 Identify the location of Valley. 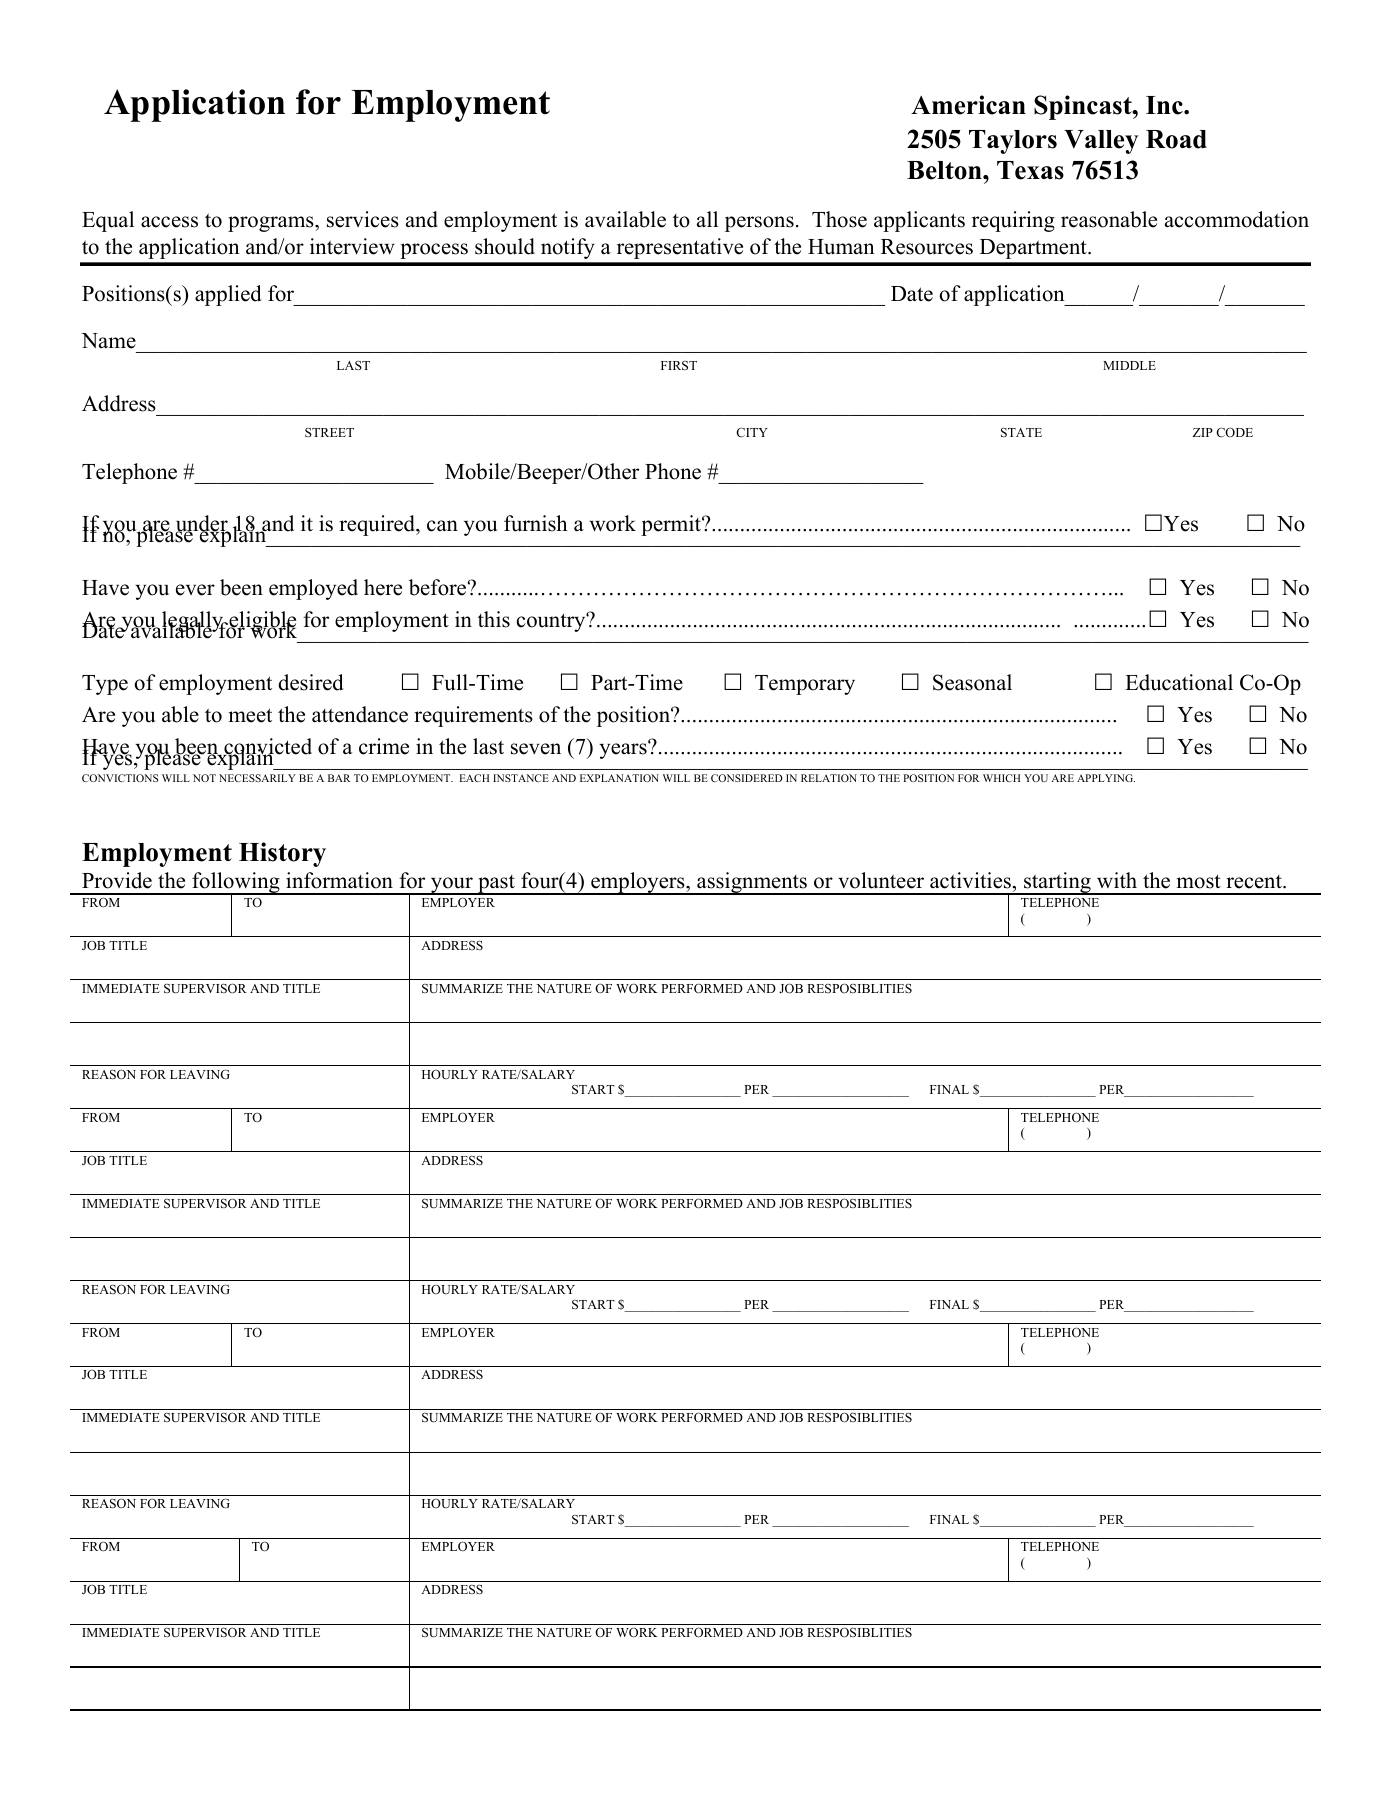
(1101, 142).
